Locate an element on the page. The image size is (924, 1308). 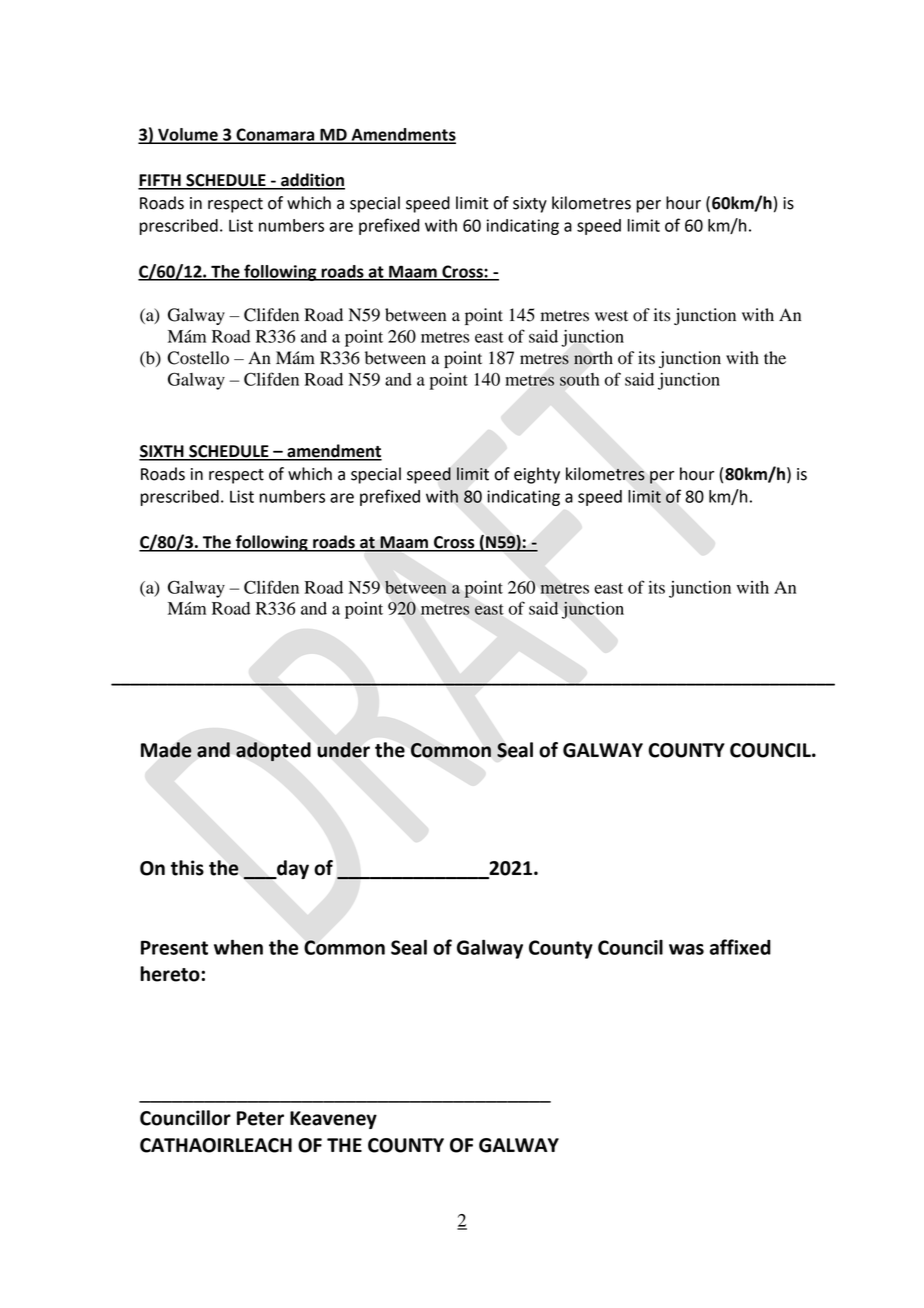
was is located at coordinates (686, 949).
